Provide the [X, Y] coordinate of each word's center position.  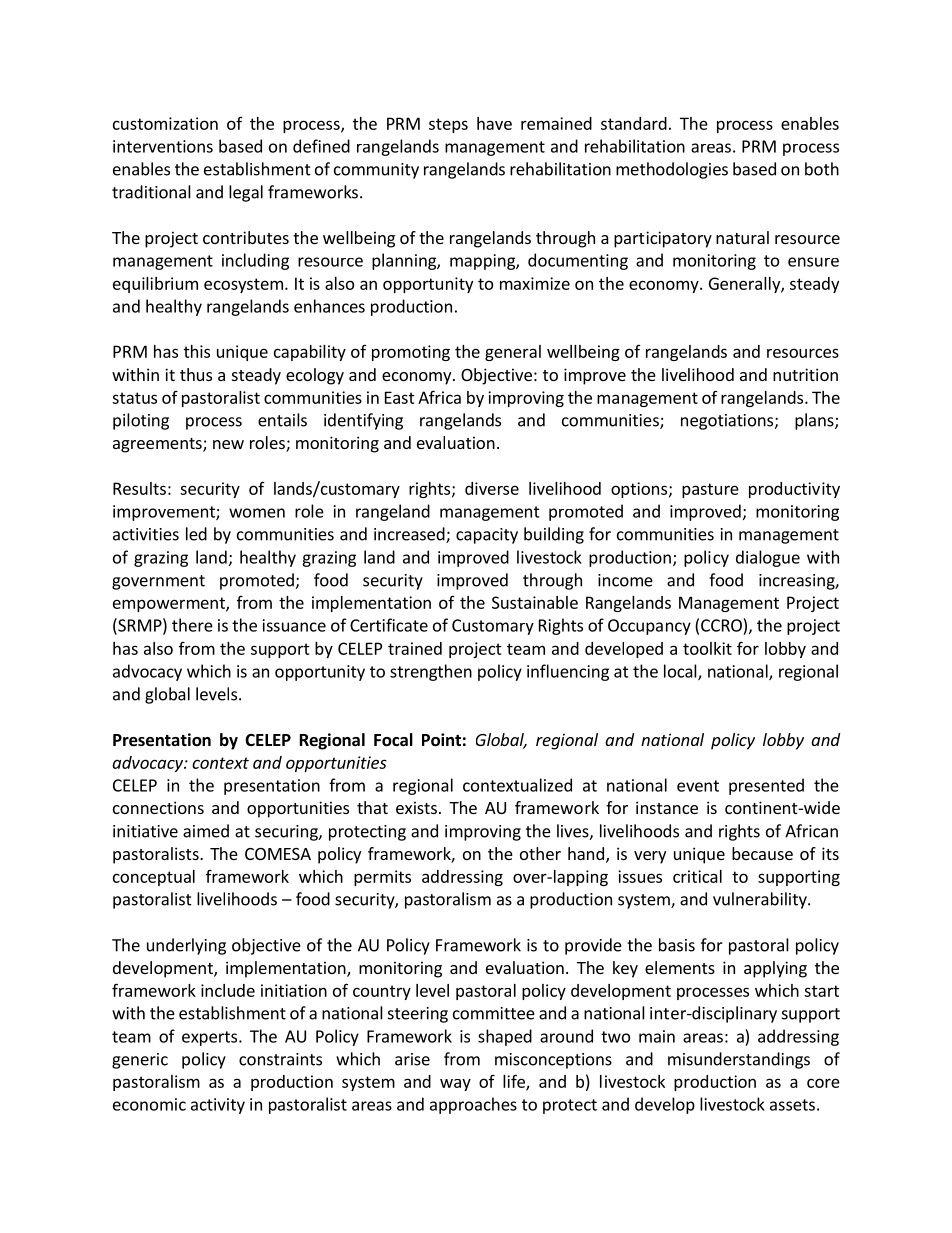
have [494, 123]
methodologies [672, 170]
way [455, 1085]
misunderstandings [739, 1060]
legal [246, 193]
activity [218, 1106]
